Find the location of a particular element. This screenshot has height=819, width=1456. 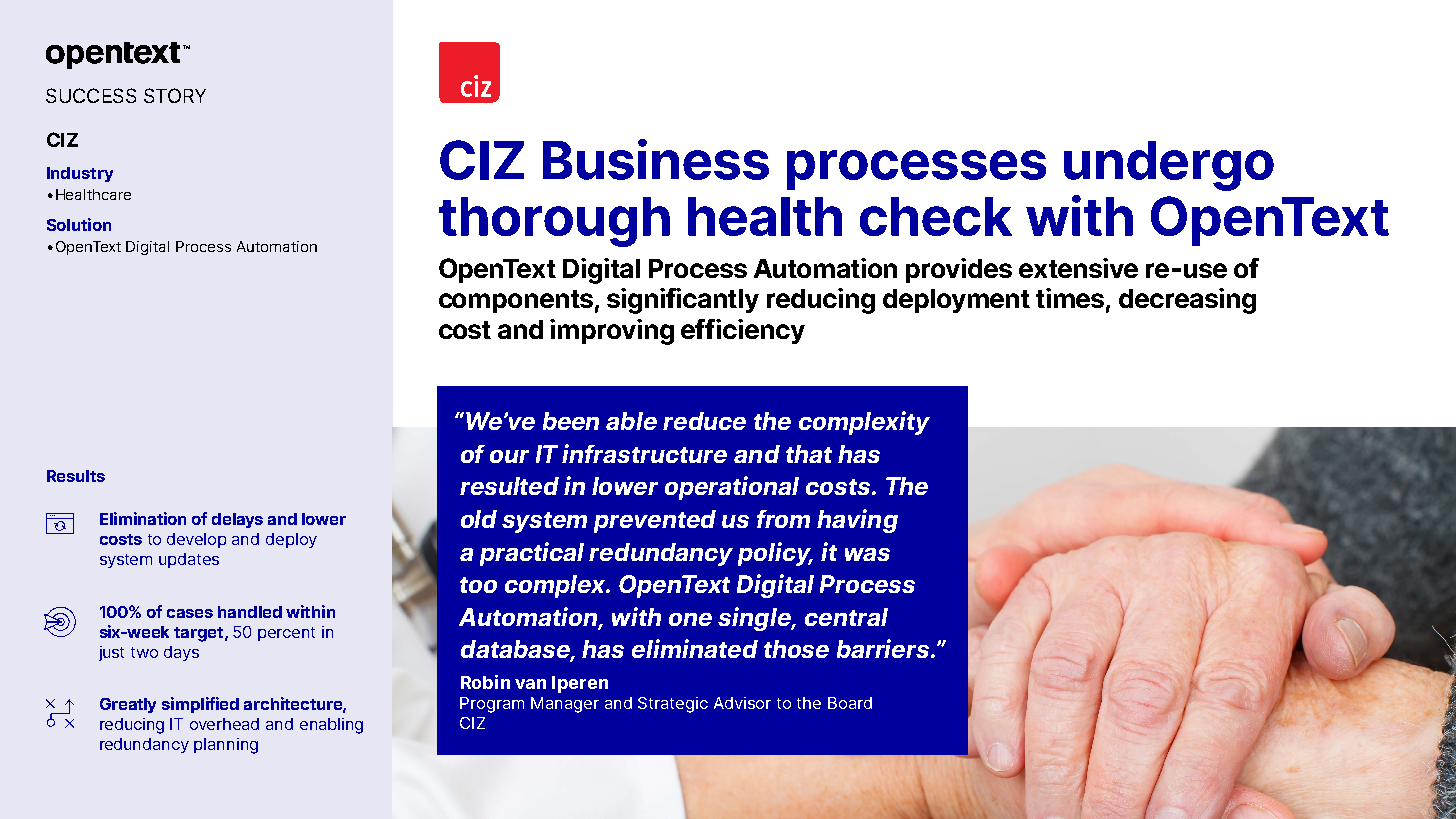

Strategic is located at coordinates (673, 705).
